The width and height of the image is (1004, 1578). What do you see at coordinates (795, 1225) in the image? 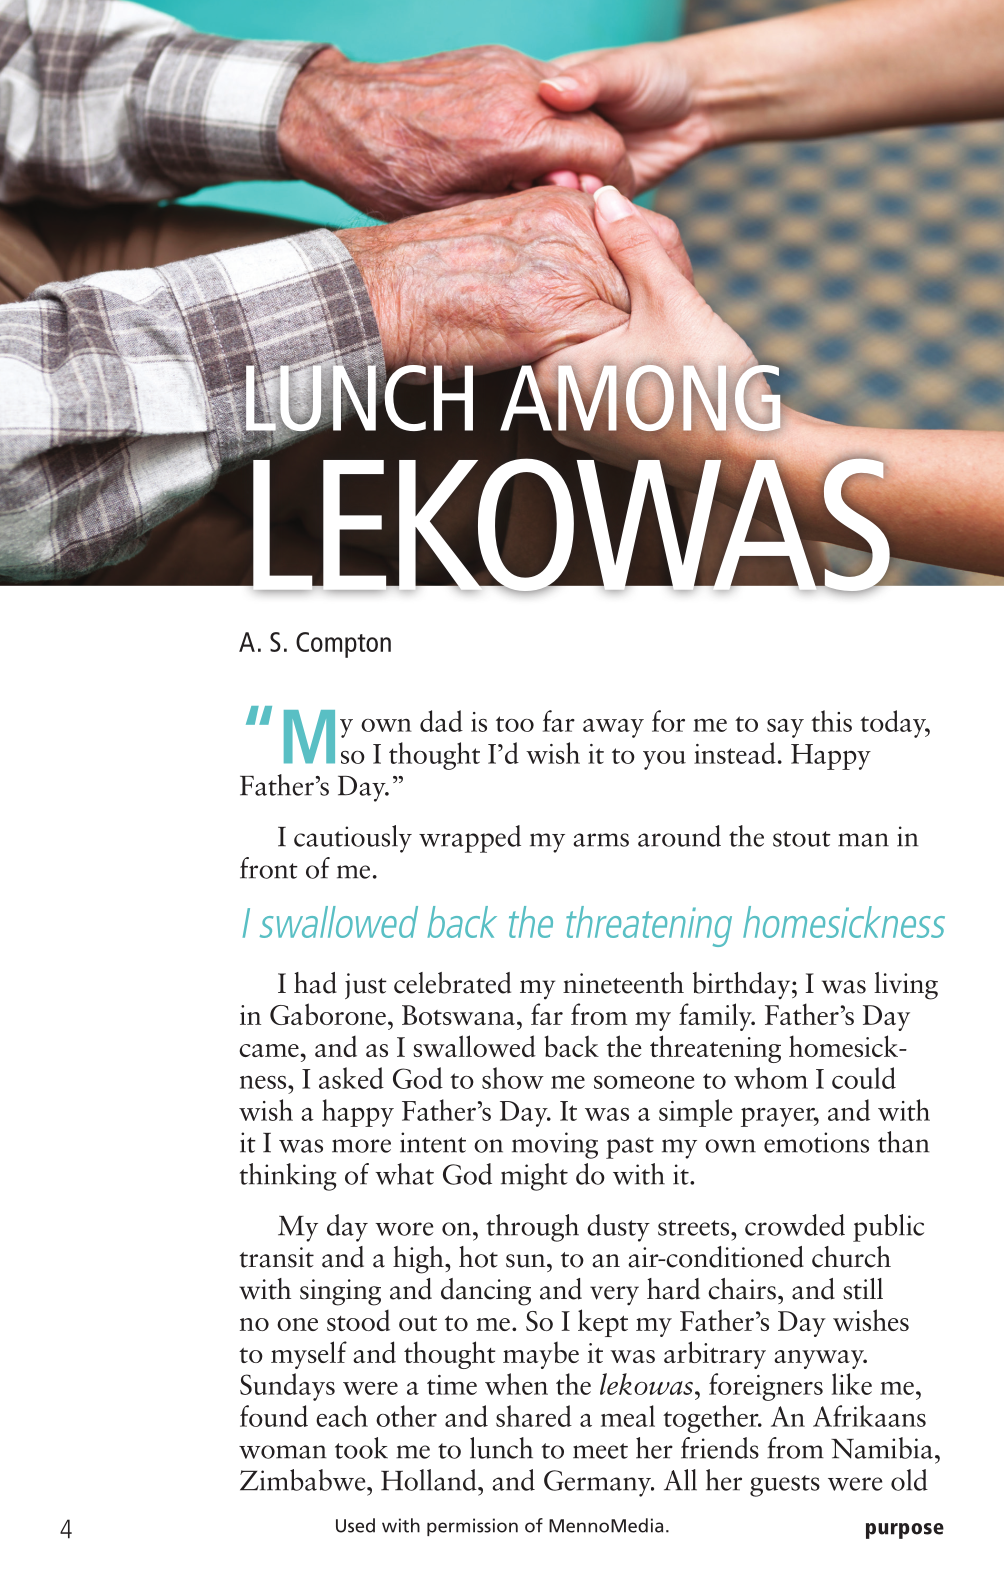
I see `crowded` at bounding box center [795, 1225].
